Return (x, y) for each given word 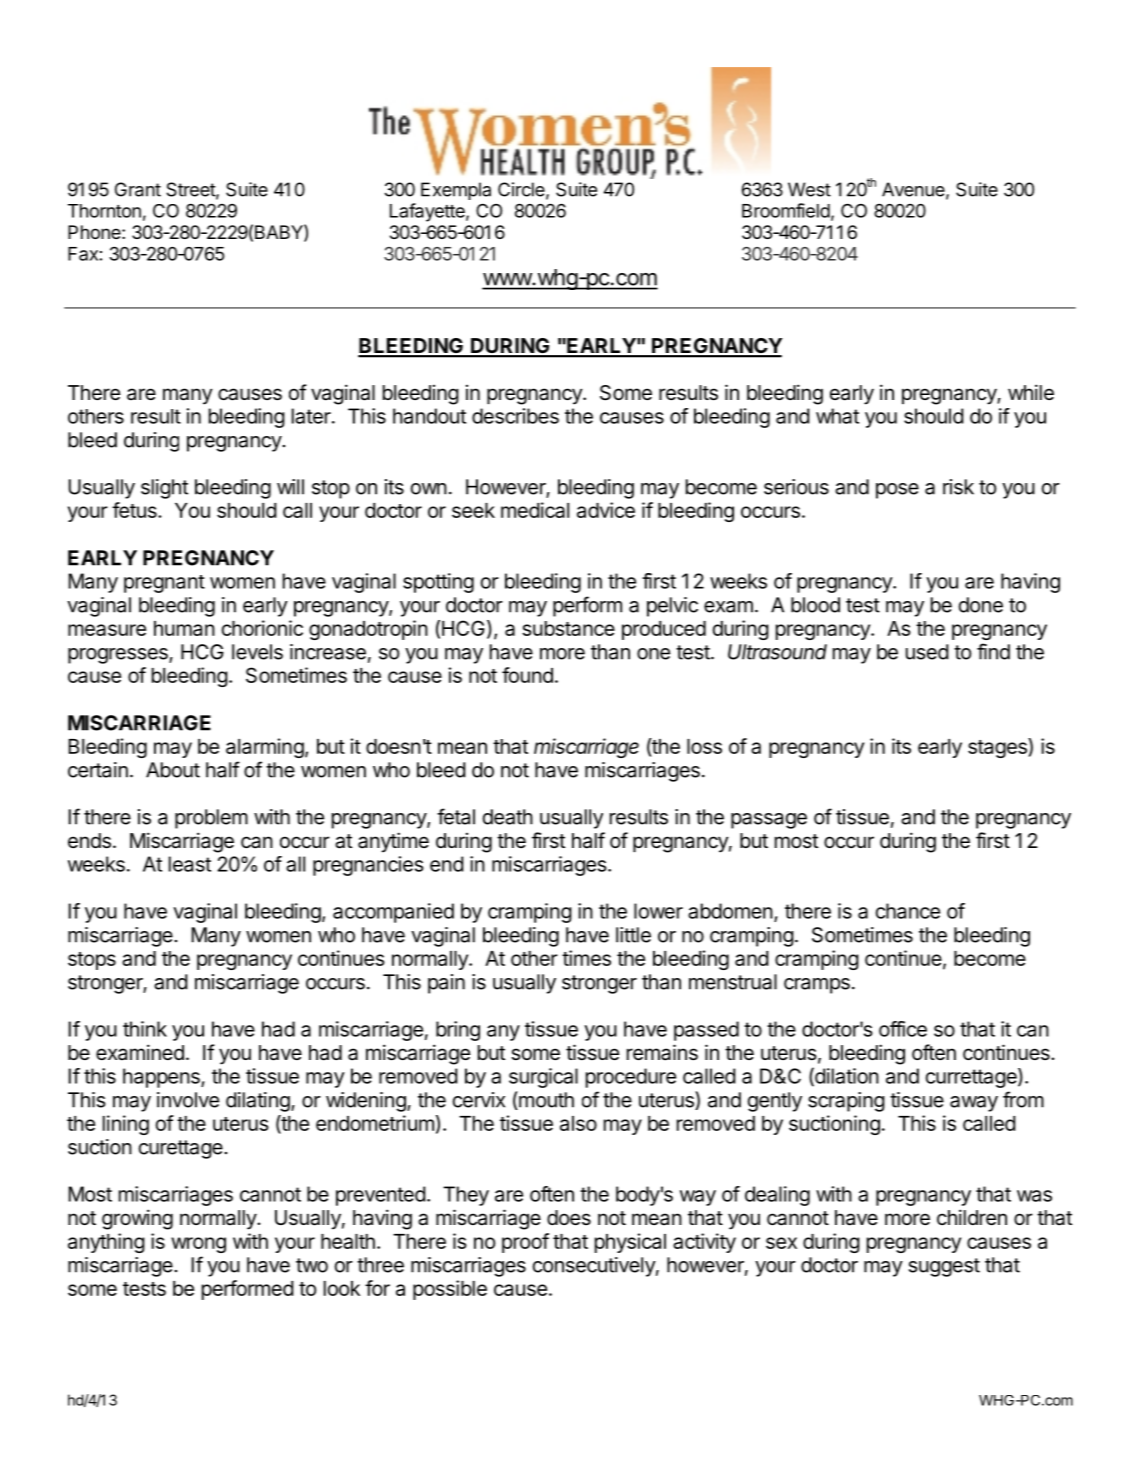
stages (998, 748)
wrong (198, 1245)
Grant (138, 189)
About (173, 770)
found (527, 675)
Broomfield (786, 210)
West (809, 189)
